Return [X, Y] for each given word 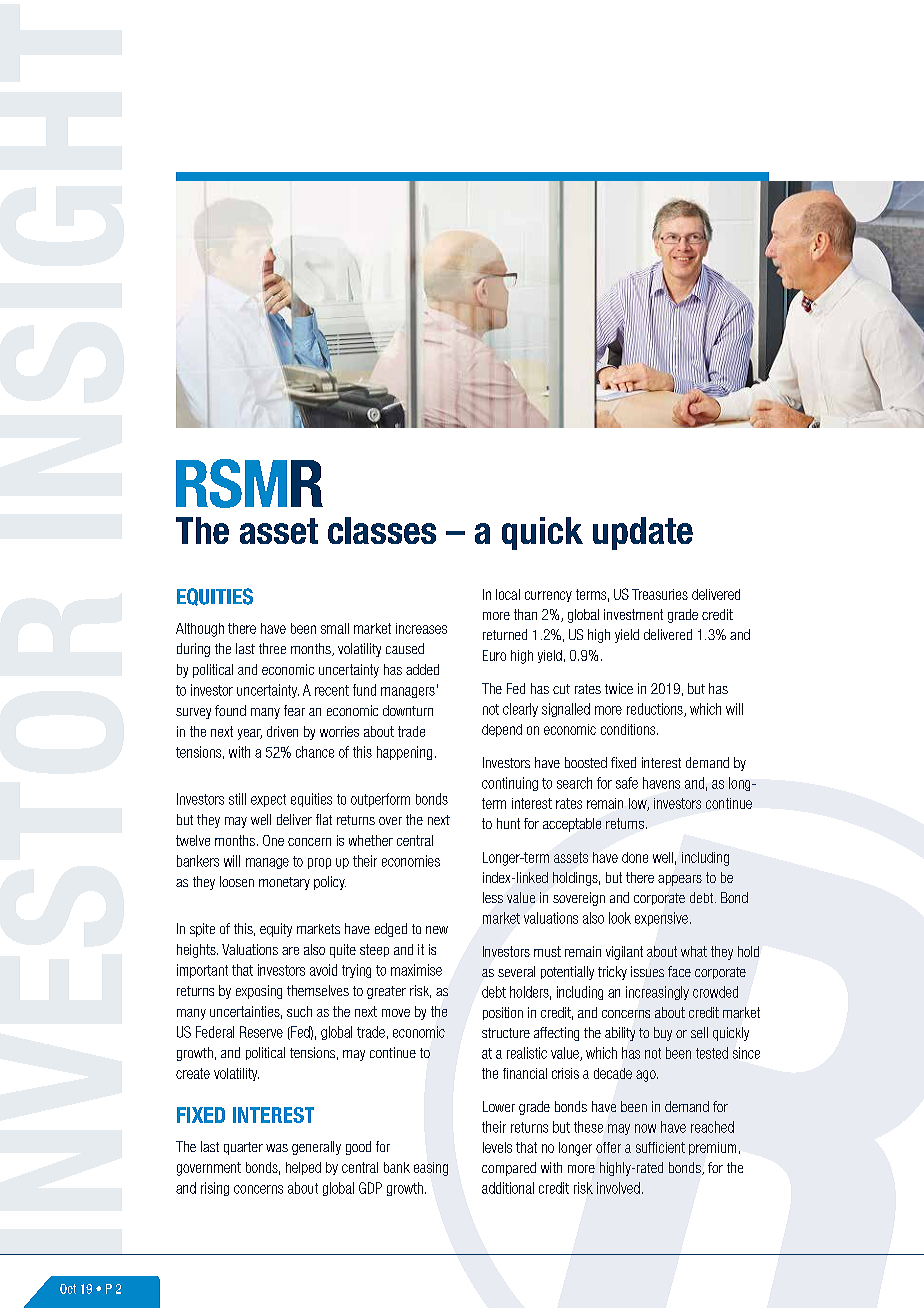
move [396, 1013]
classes [382, 530]
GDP [370, 1188]
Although [200, 630]
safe [627, 783]
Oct [68, 1289]
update [643, 533]
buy [663, 1034]
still [237, 799]
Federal [215, 1032]
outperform [380, 800]
